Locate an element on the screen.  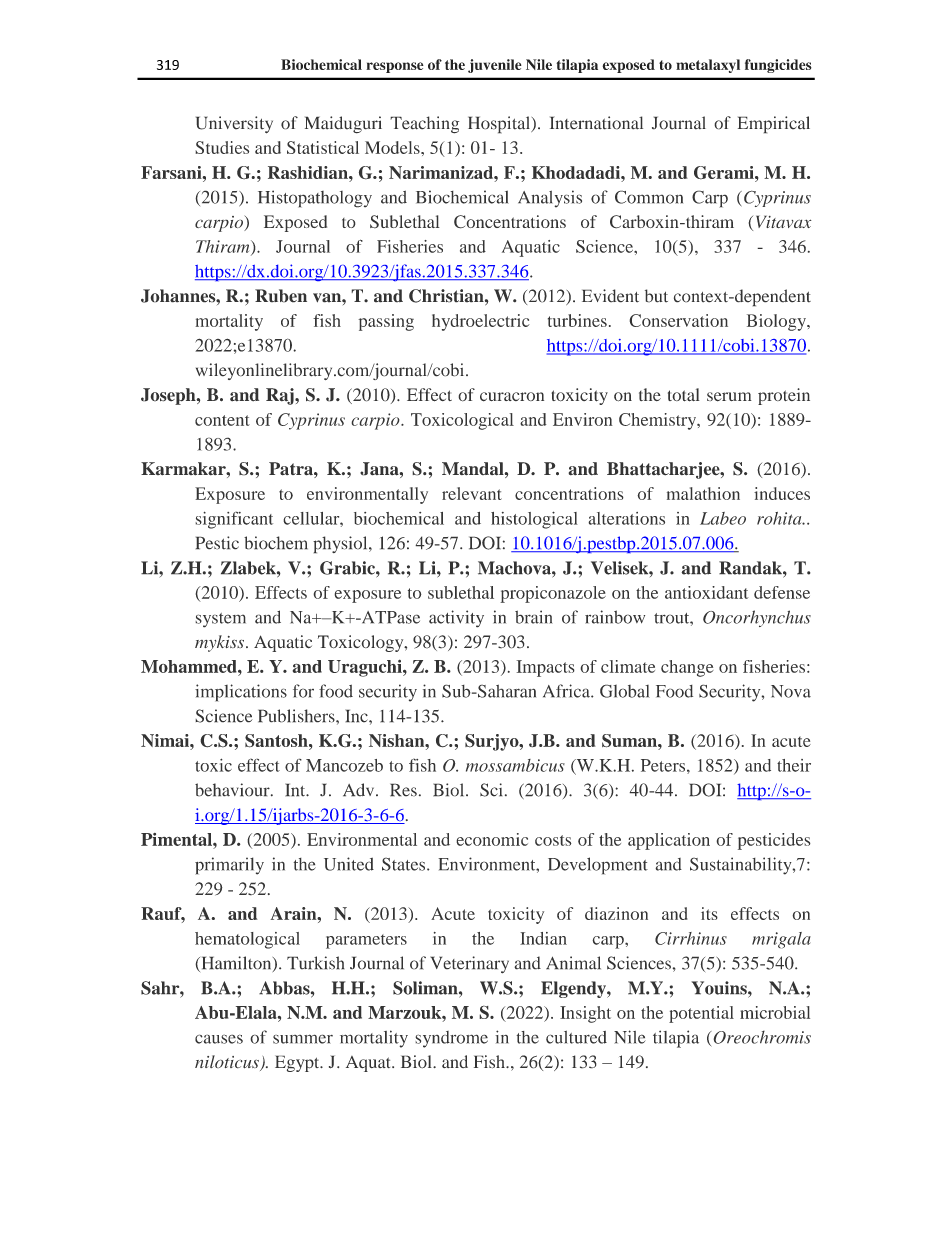
syndrome is located at coordinates (451, 1039).
